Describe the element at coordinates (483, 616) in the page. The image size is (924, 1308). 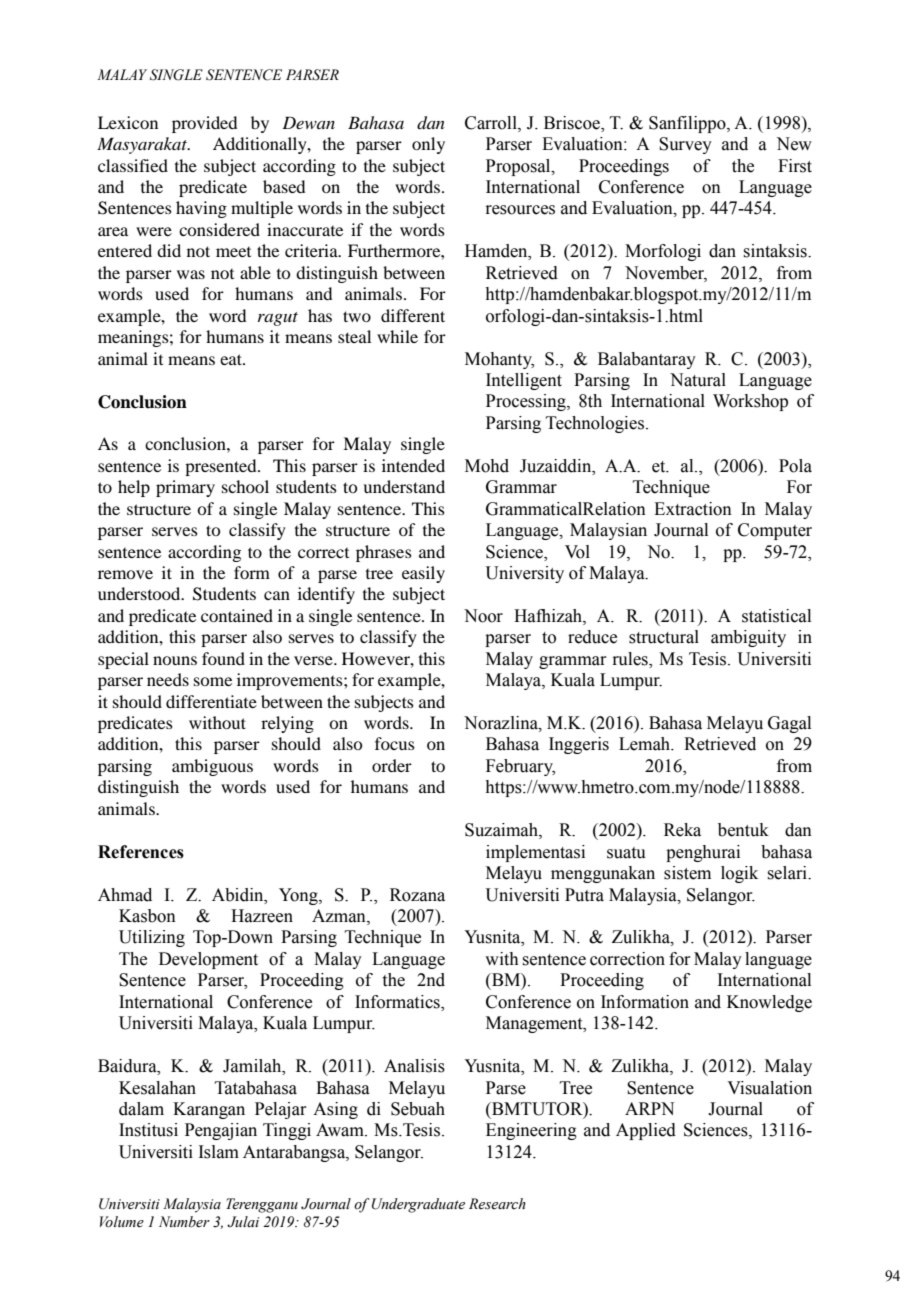
I see `Noor` at that location.
